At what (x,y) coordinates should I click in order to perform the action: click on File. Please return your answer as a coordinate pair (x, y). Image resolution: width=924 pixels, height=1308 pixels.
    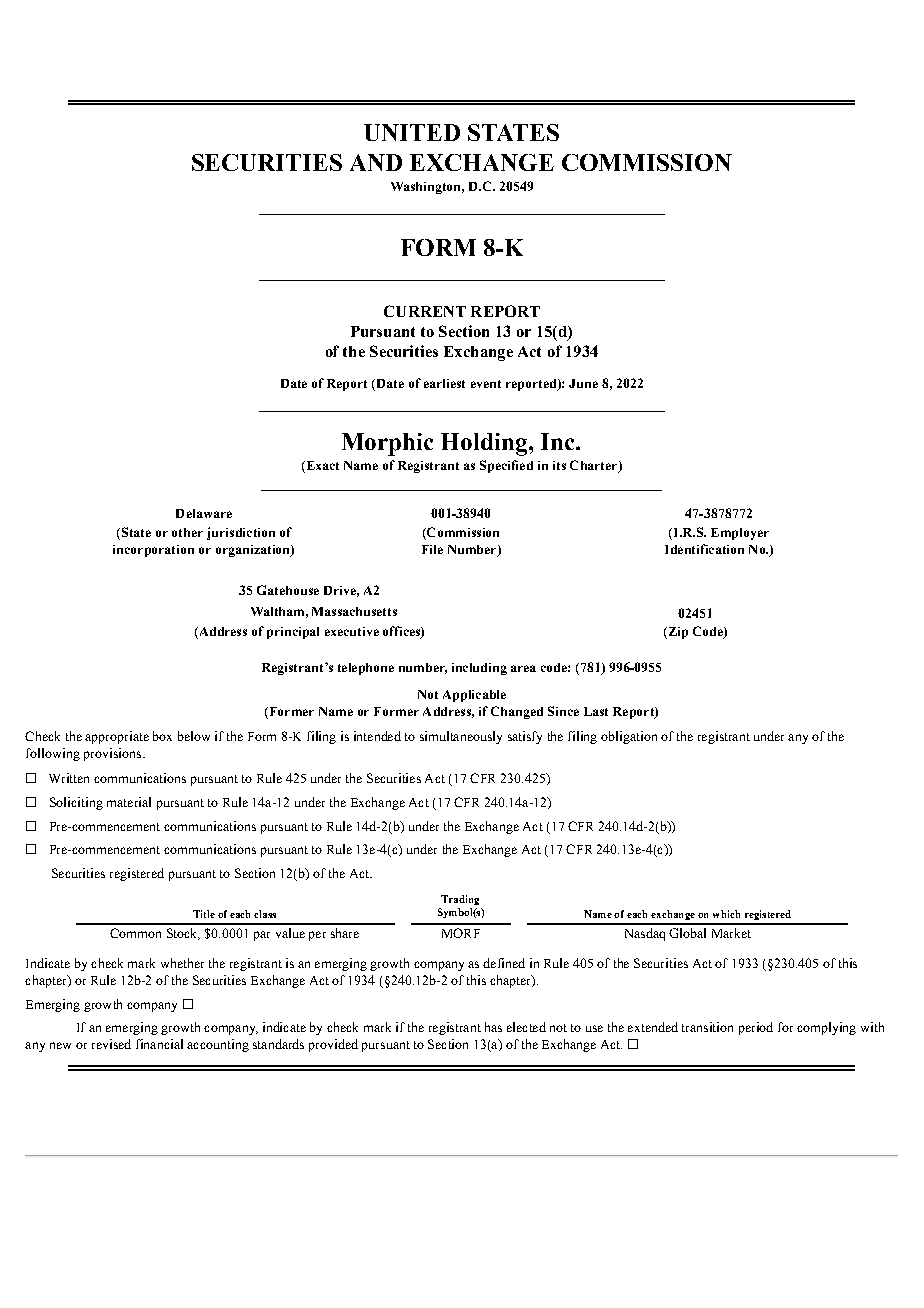
    Looking at the image, I should click on (432, 549).
